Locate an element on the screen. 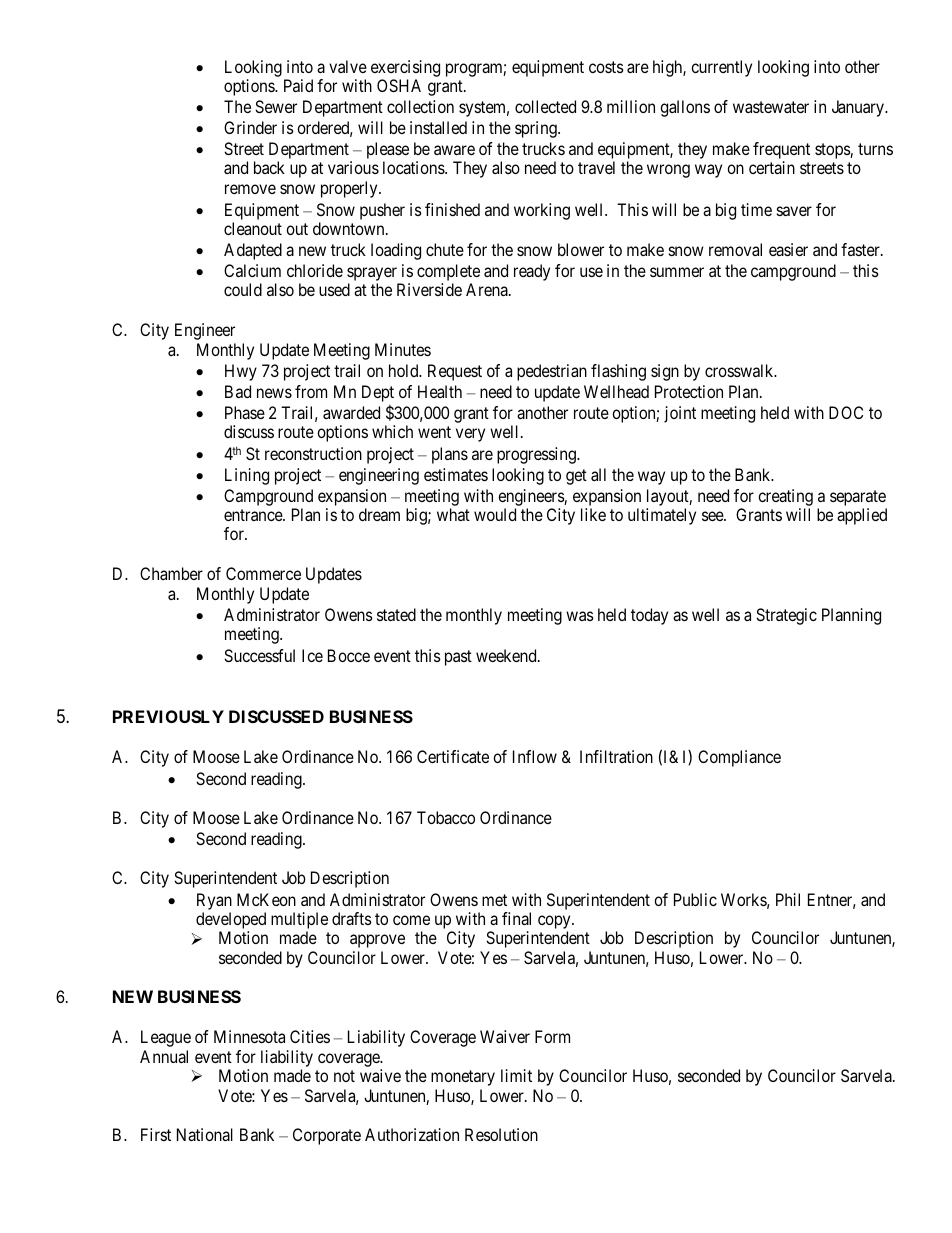 The image size is (952, 1233). progressing is located at coordinates (537, 455).
